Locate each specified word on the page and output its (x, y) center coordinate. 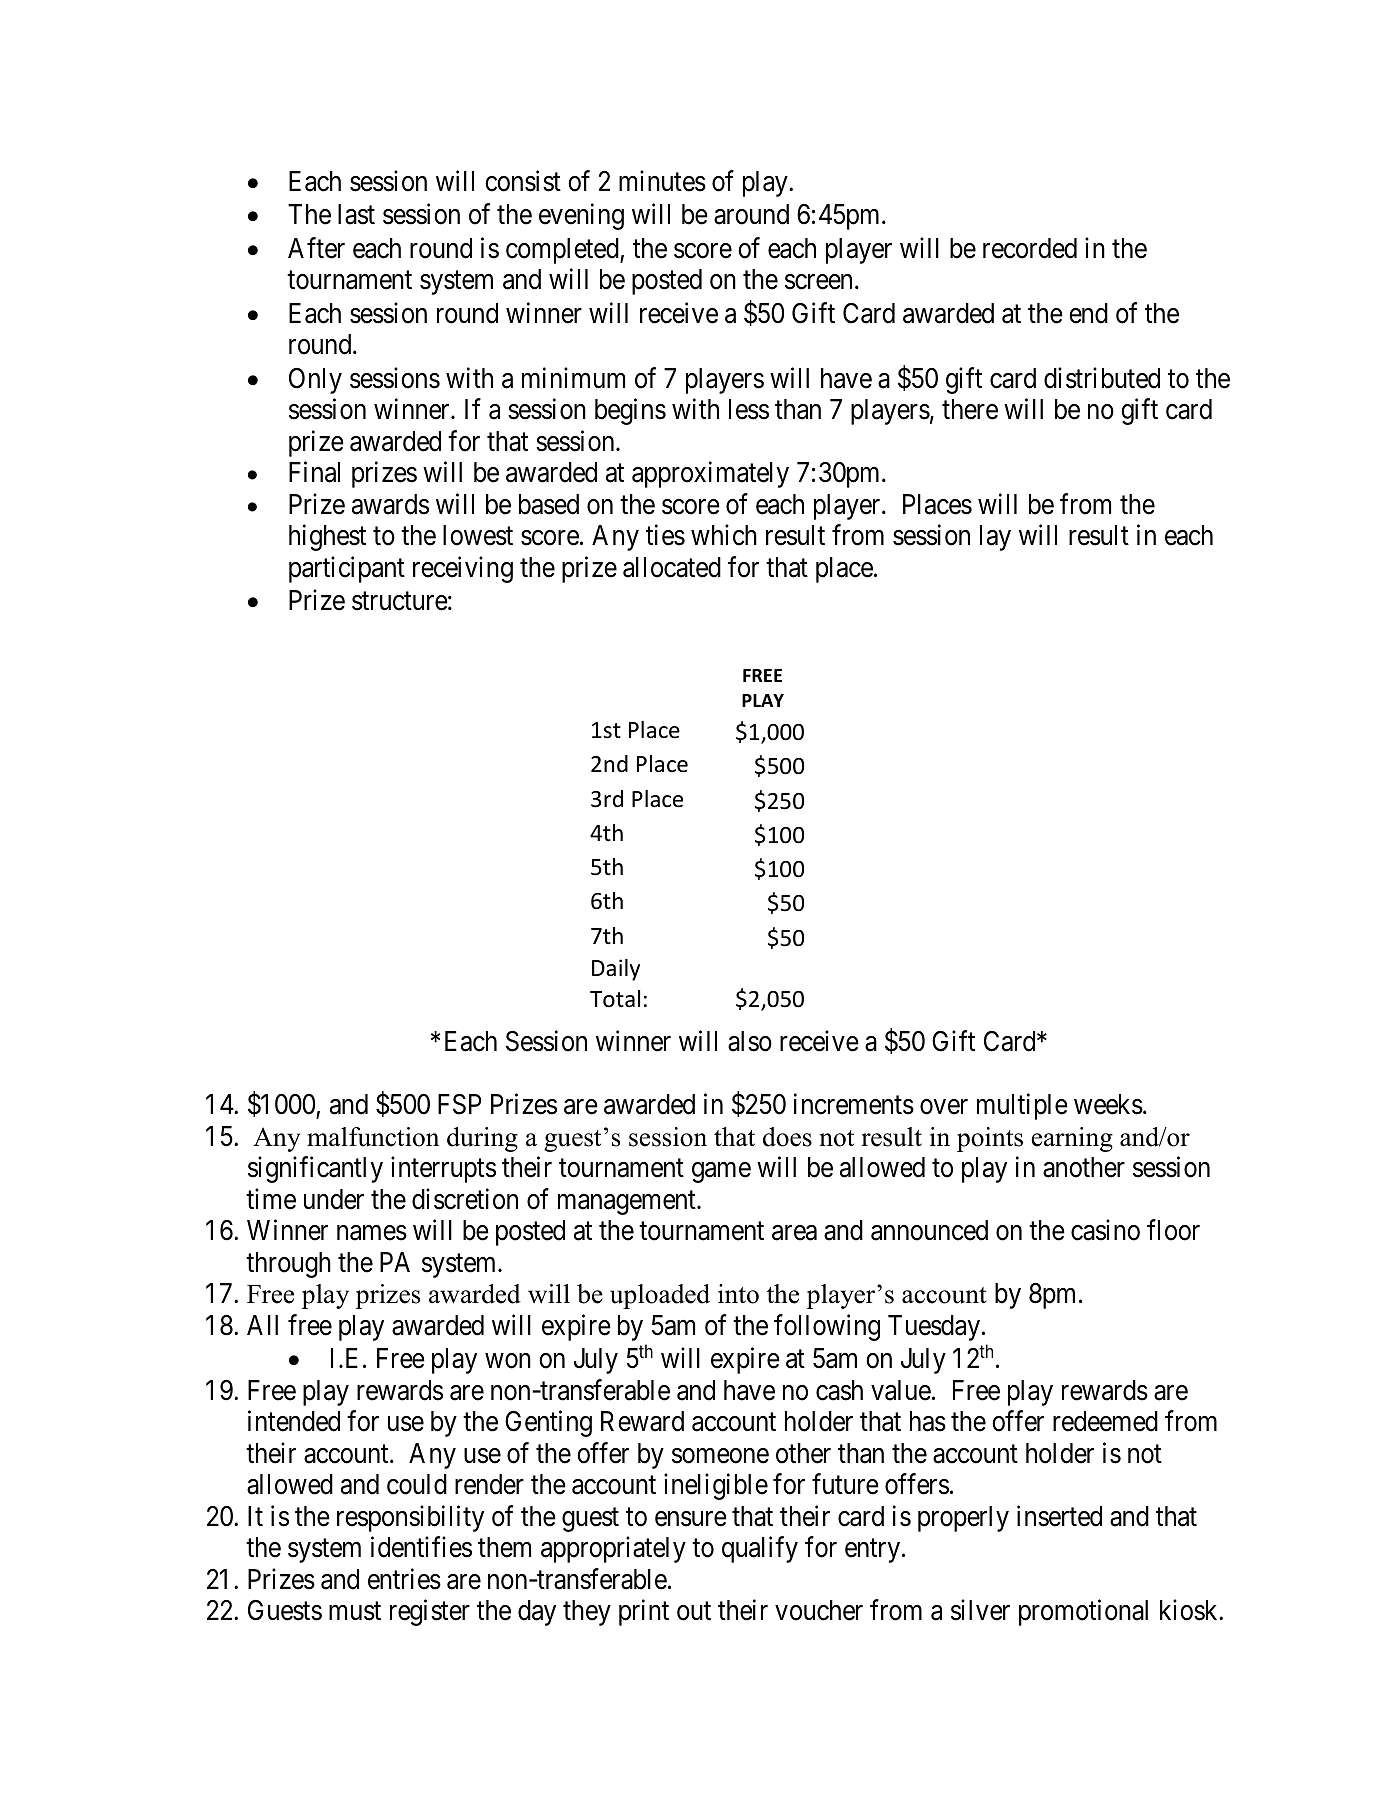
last (356, 214)
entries (404, 1579)
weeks (1108, 1104)
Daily (616, 970)
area (794, 1233)
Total (615, 999)
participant (347, 569)
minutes (662, 181)
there (970, 409)
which (724, 535)
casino (1105, 1230)
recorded (1030, 248)
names (372, 1233)
